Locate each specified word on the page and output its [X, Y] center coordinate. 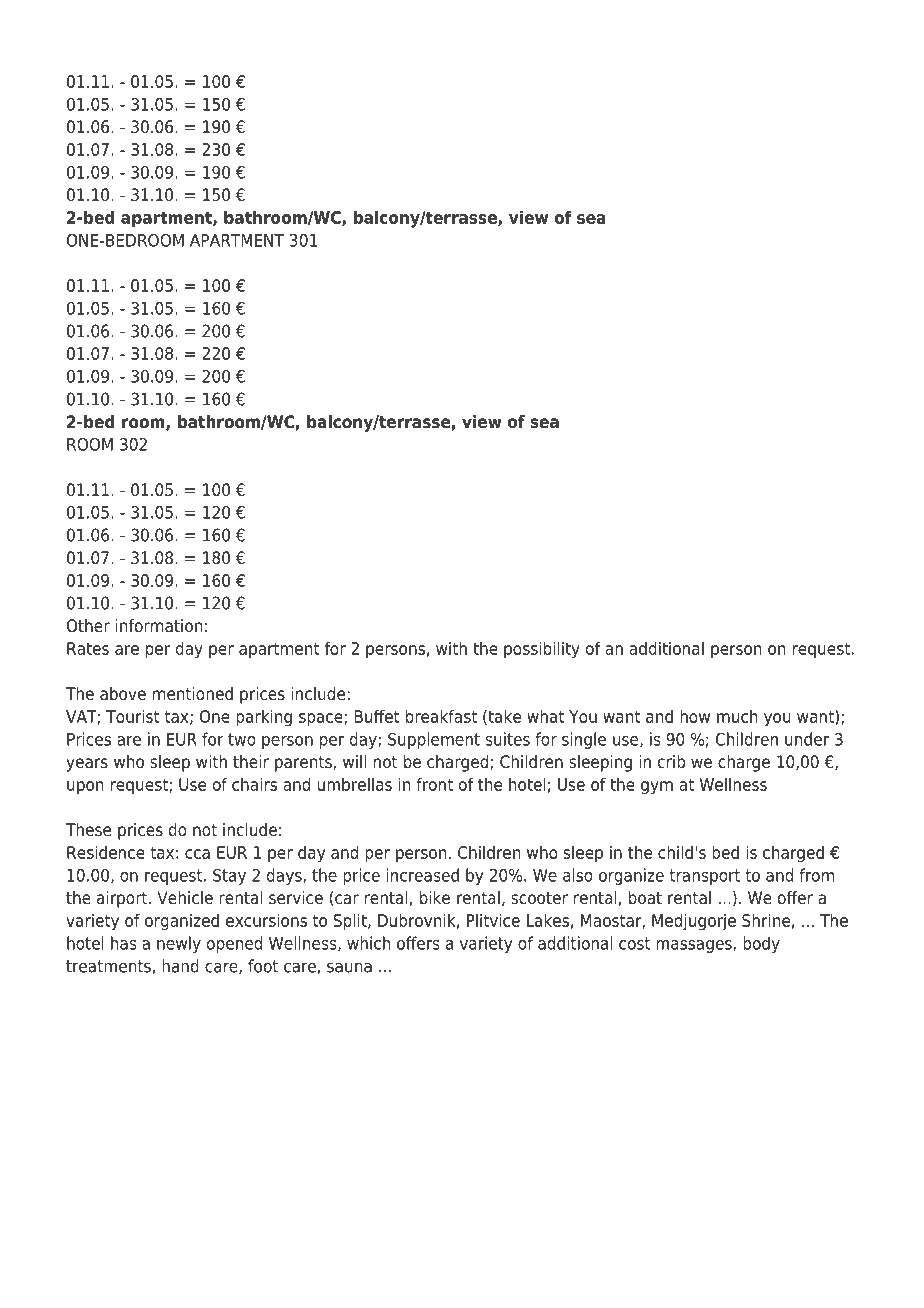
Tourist [132, 716]
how [695, 716]
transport [705, 877]
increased [422, 875]
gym [657, 788]
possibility [542, 650]
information [159, 626]
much [737, 716]
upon [85, 788]
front [434, 784]
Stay [229, 877]
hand [180, 966]
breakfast [441, 716]
